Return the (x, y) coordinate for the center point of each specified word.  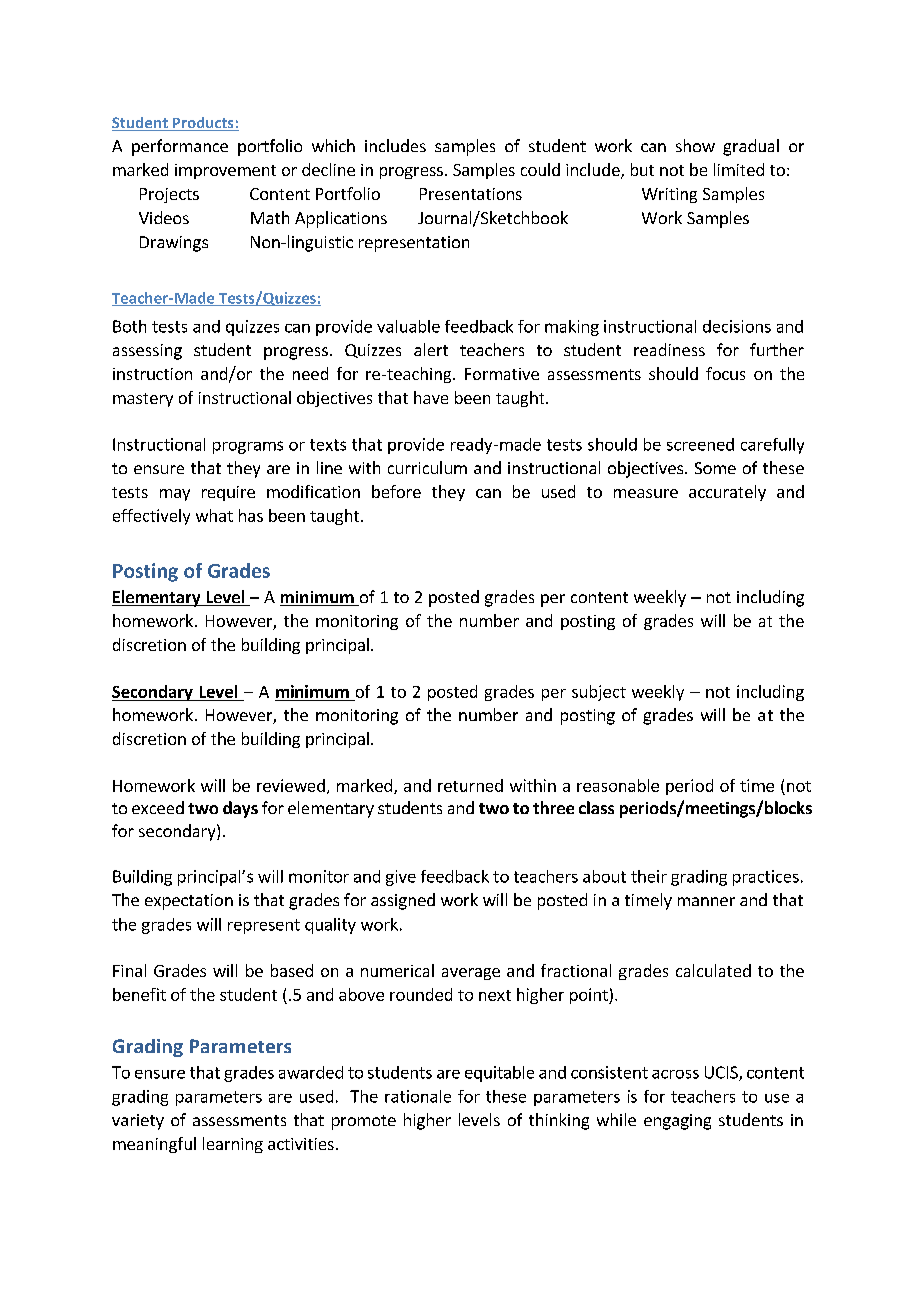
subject (599, 693)
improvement (225, 171)
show (695, 145)
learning (233, 1145)
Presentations (471, 194)
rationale (418, 1096)
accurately (727, 493)
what (214, 515)
